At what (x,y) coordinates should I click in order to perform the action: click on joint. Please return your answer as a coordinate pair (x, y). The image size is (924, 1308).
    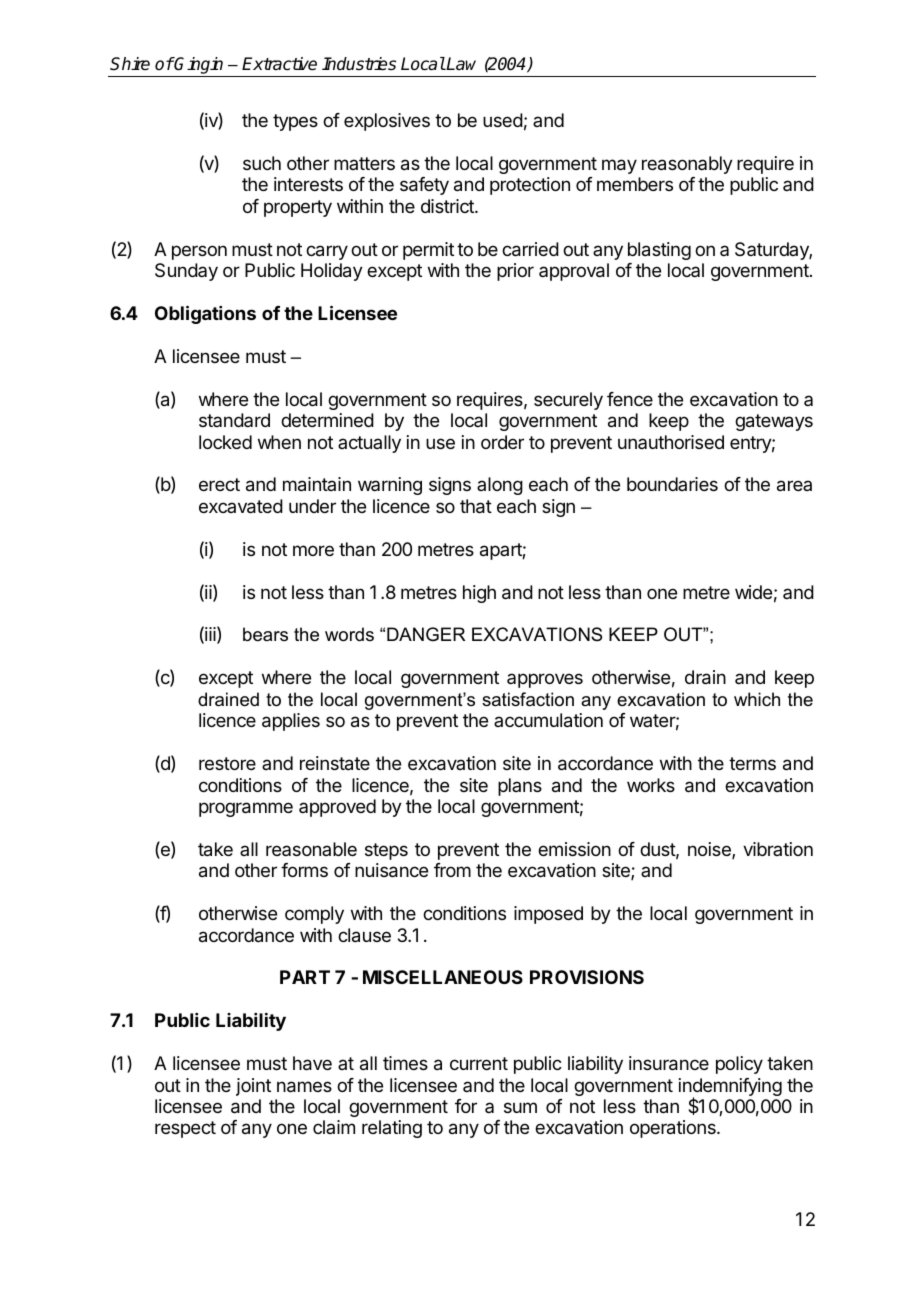
    Looking at the image, I should click on (253, 1087).
